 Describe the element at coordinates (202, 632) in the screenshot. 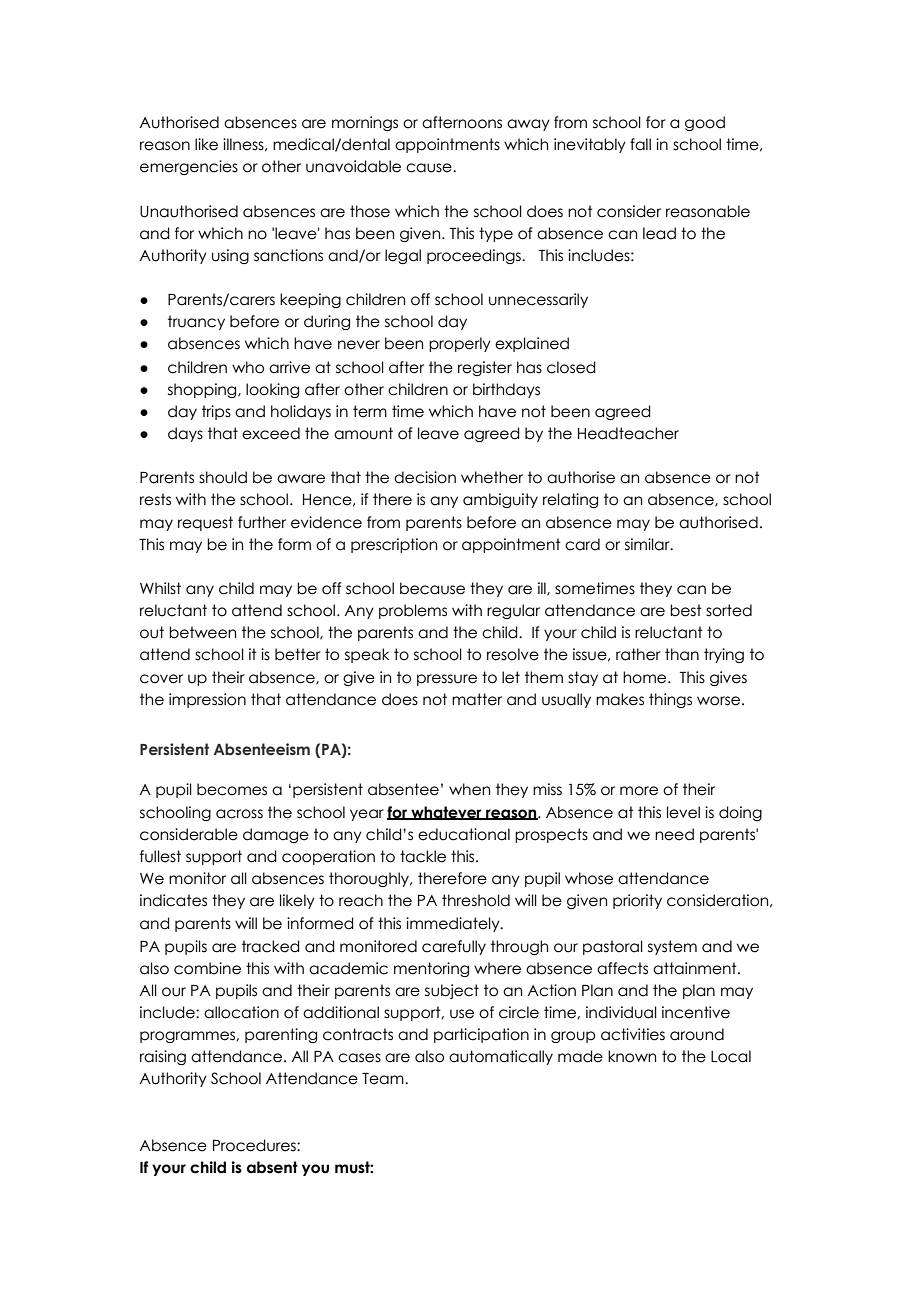

I see `between` at that location.
